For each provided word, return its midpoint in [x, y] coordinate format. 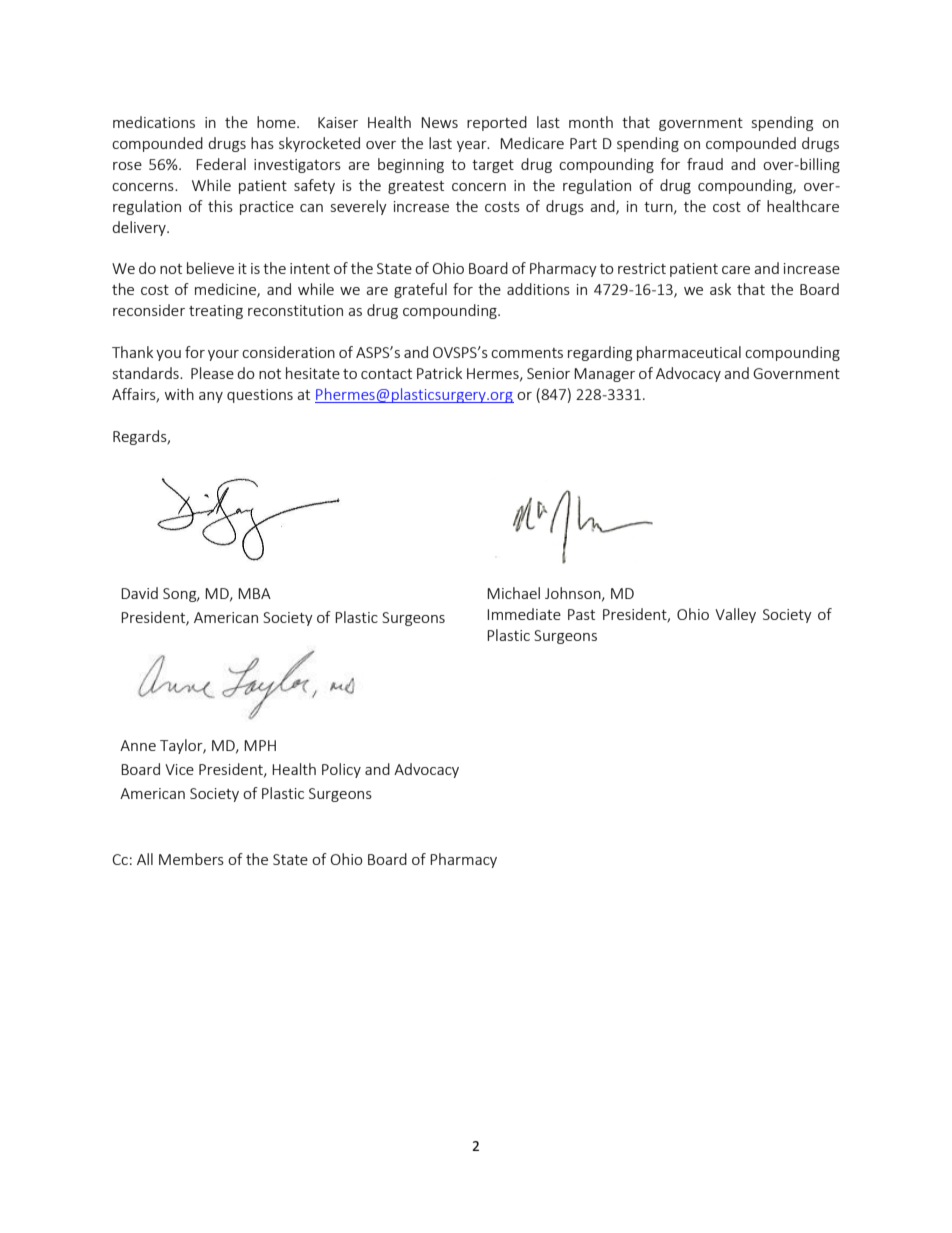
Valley [735, 615]
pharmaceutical [689, 353]
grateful [420, 290]
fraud [705, 164]
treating [216, 312]
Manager [604, 375]
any [211, 397]
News [439, 122]
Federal [221, 164]
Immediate [524, 614]
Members [191, 859]
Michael [513, 593]
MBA [254, 593]
